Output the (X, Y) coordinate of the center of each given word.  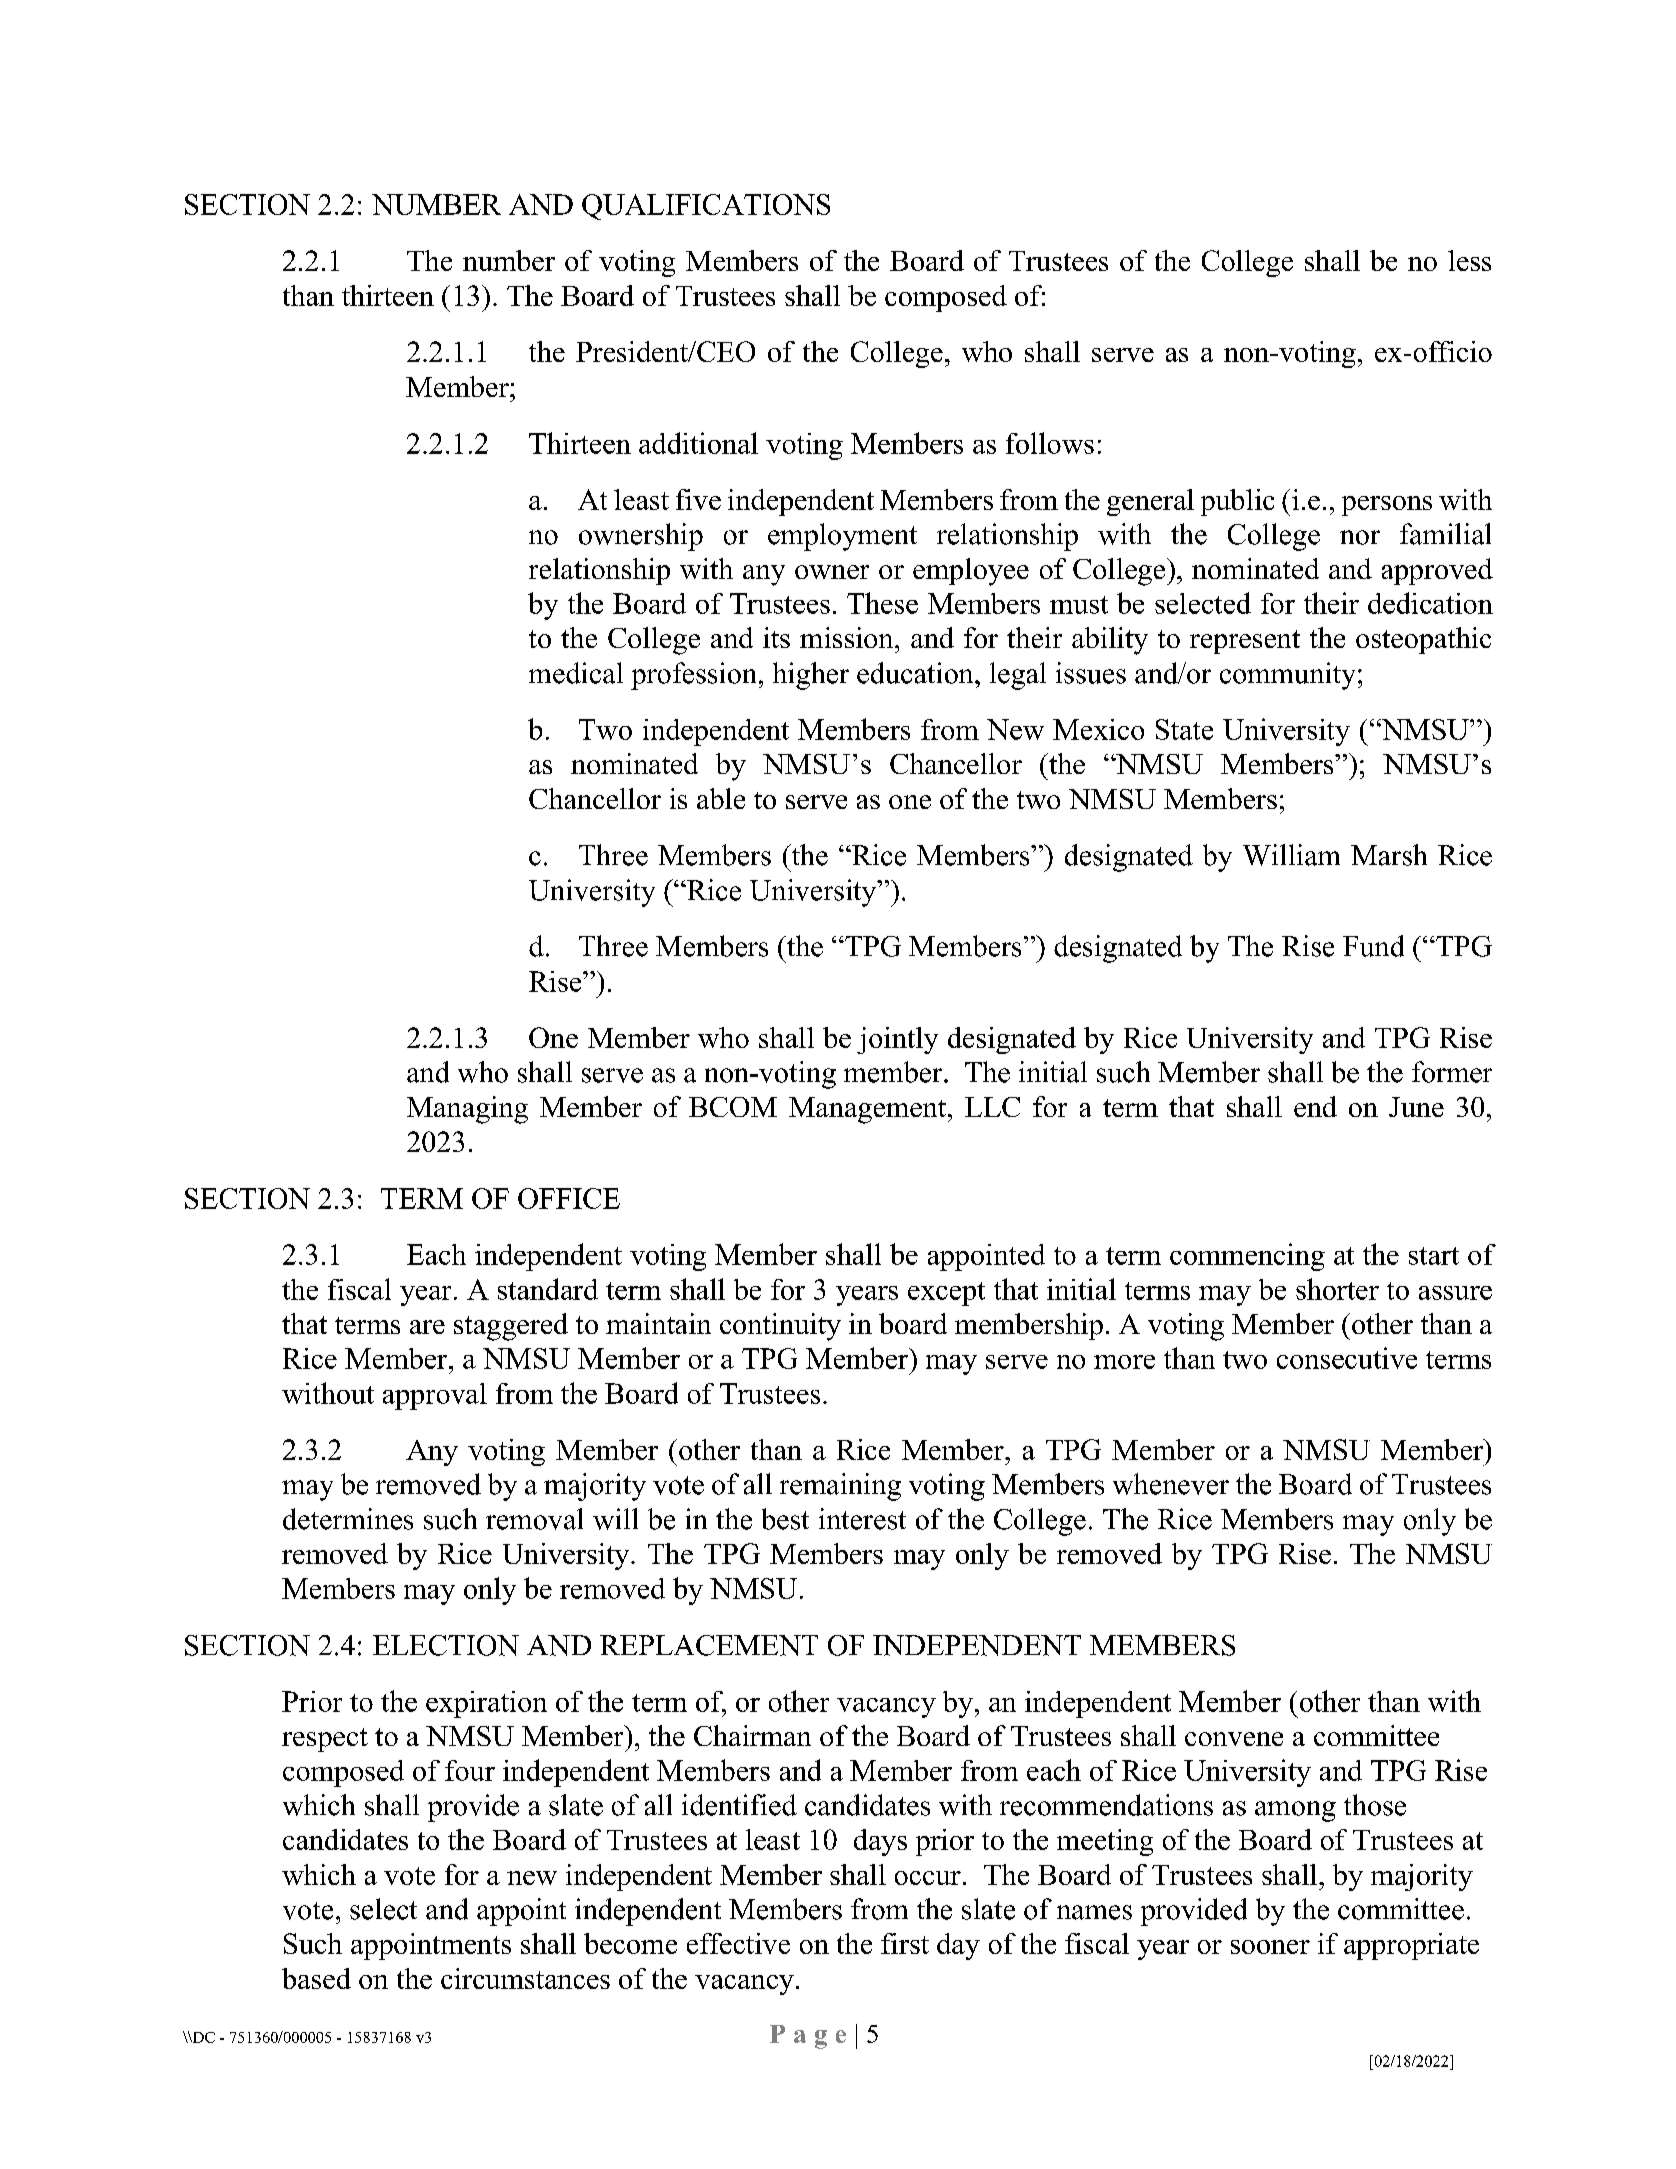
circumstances (525, 1978)
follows (1050, 443)
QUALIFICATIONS (706, 207)
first (905, 1943)
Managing (467, 1110)
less (1469, 260)
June (1416, 1107)
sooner (1270, 1947)
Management (867, 1110)
